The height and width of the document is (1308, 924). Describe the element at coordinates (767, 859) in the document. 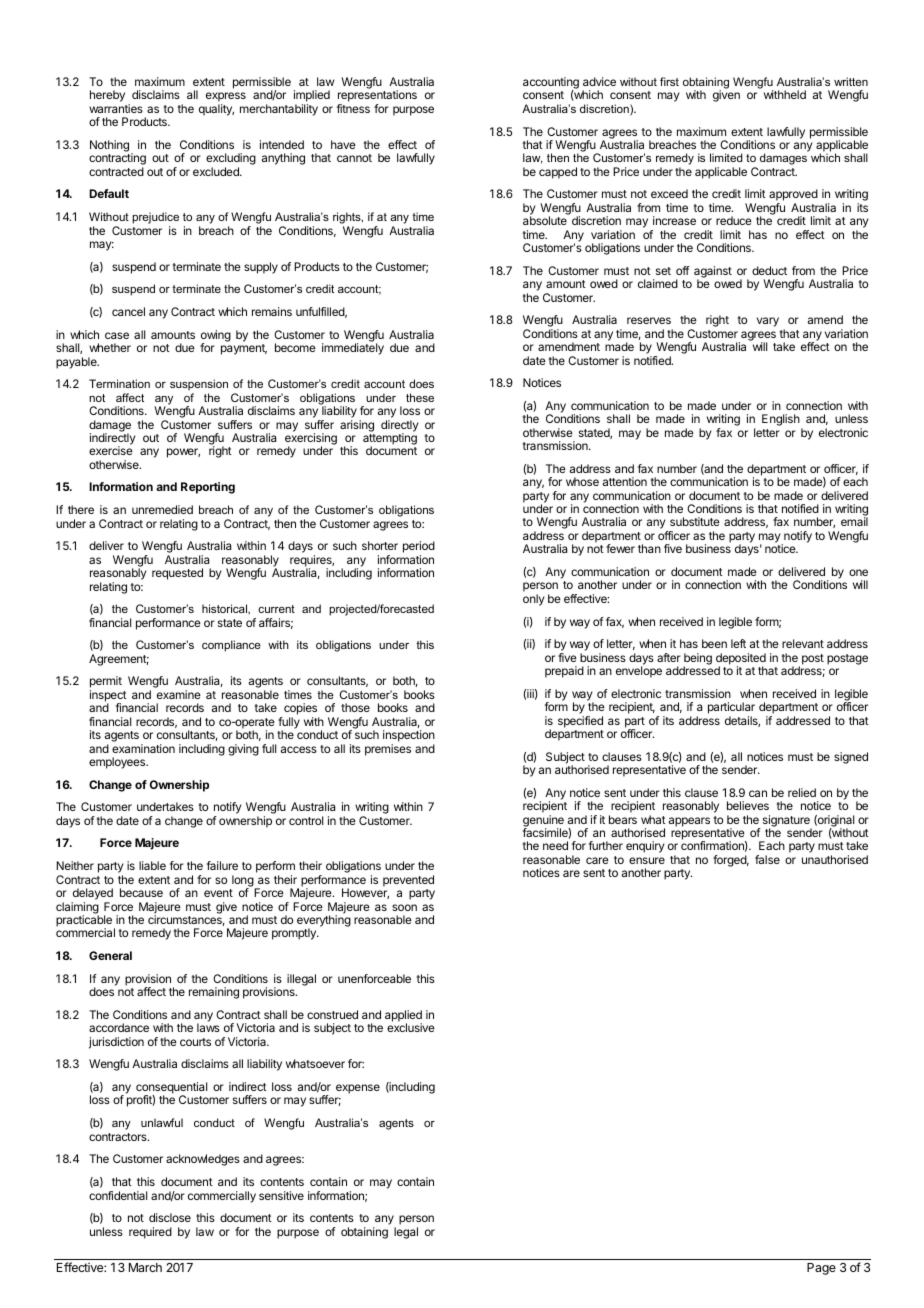

I see `false` at that location.
